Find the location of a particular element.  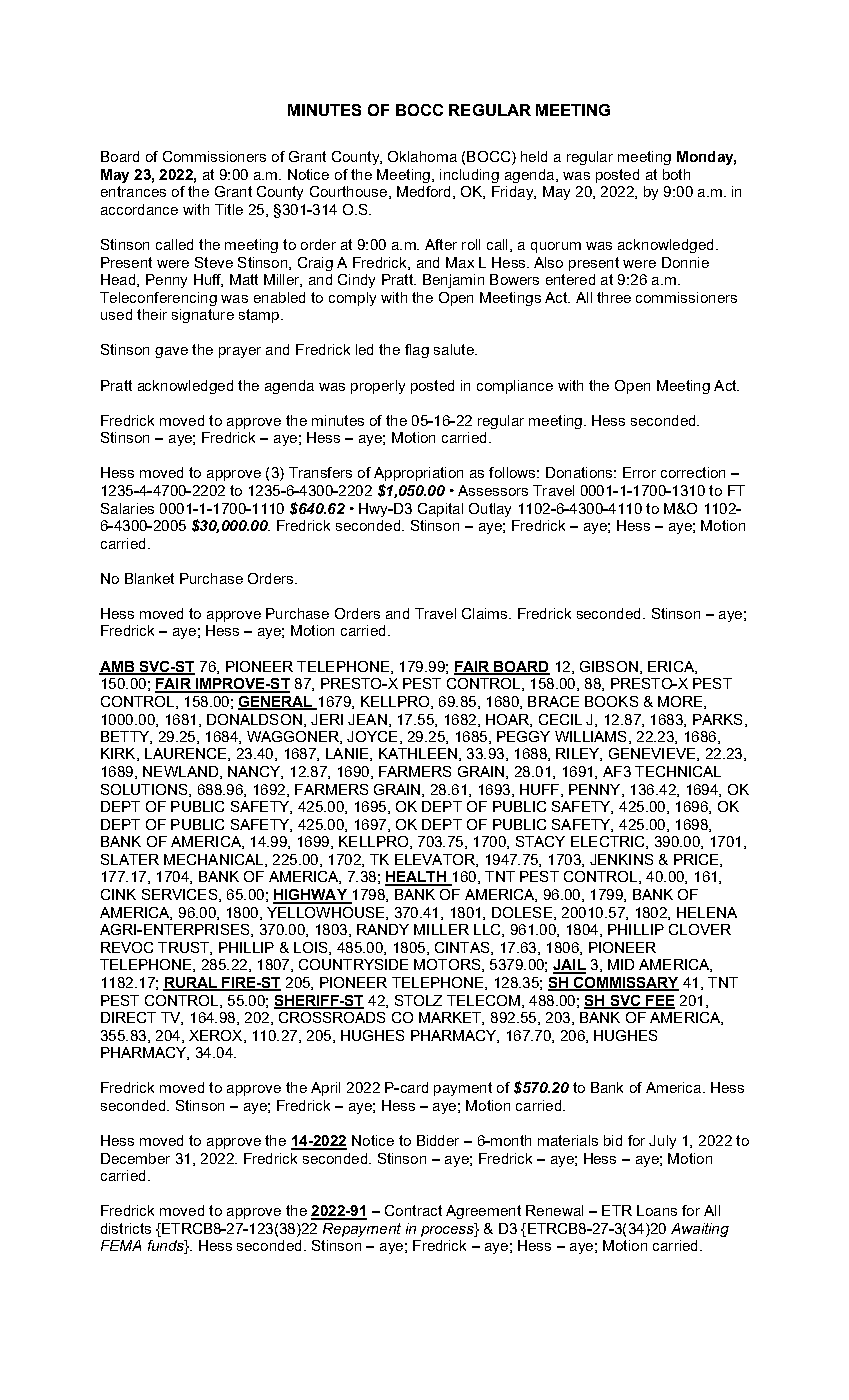

Appropriation is located at coordinates (418, 474).
